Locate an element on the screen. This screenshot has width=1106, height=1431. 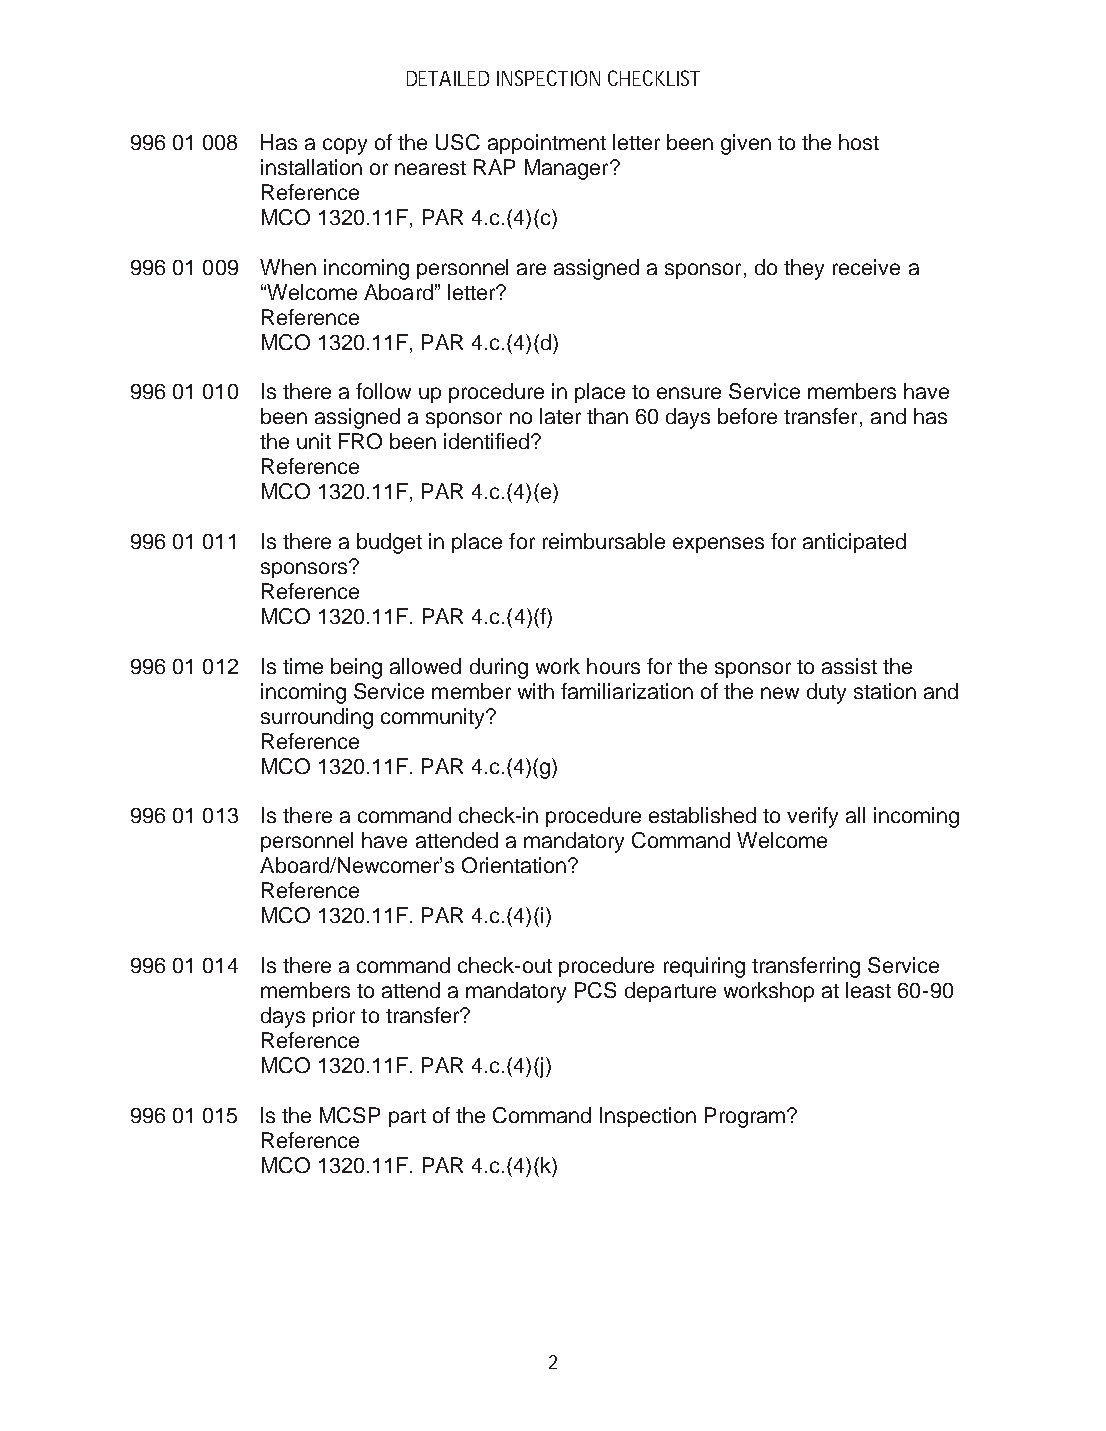
familiarization is located at coordinates (627, 691).
